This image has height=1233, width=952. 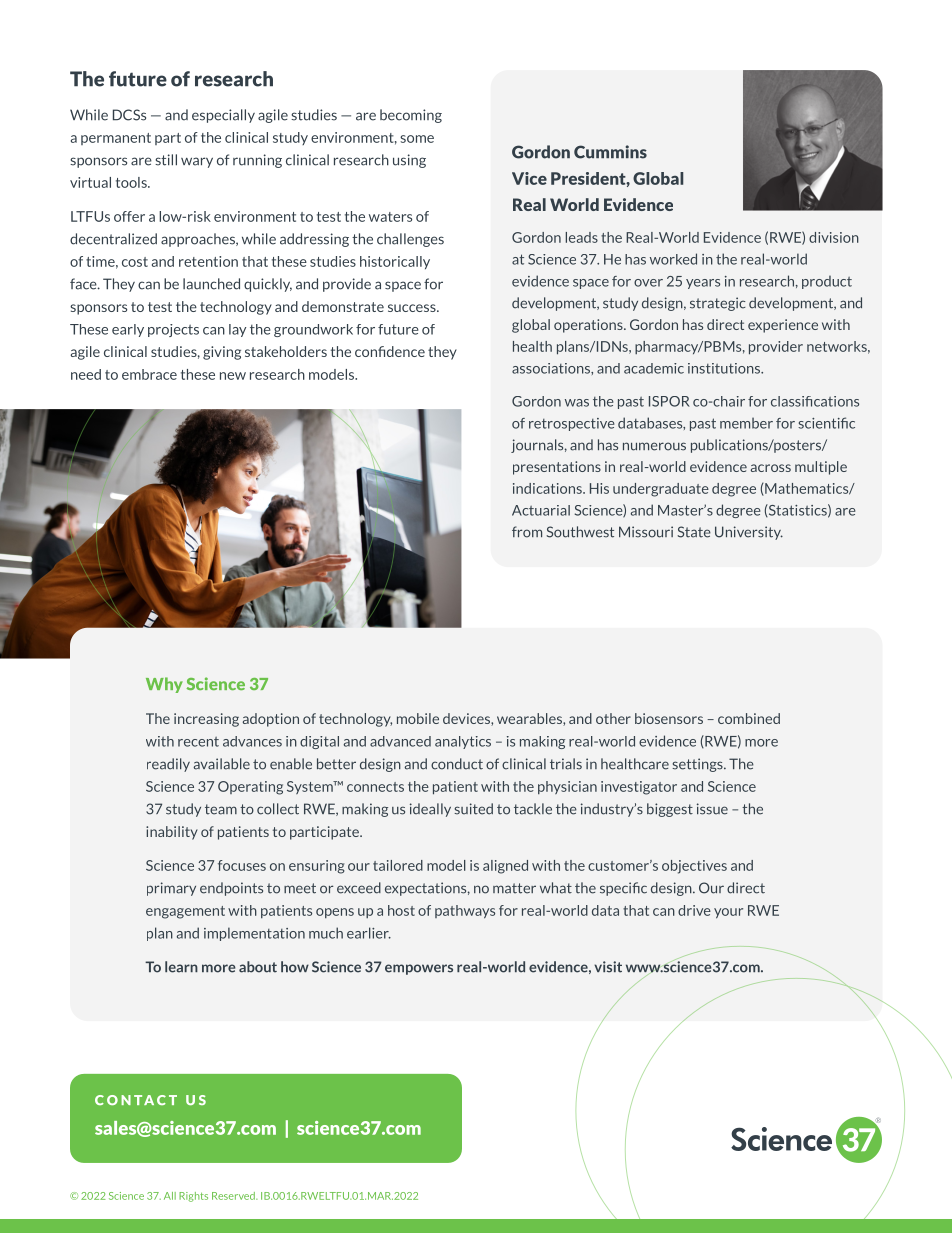 What do you see at coordinates (749, 718) in the image?
I see `combined` at bounding box center [749, 718].
